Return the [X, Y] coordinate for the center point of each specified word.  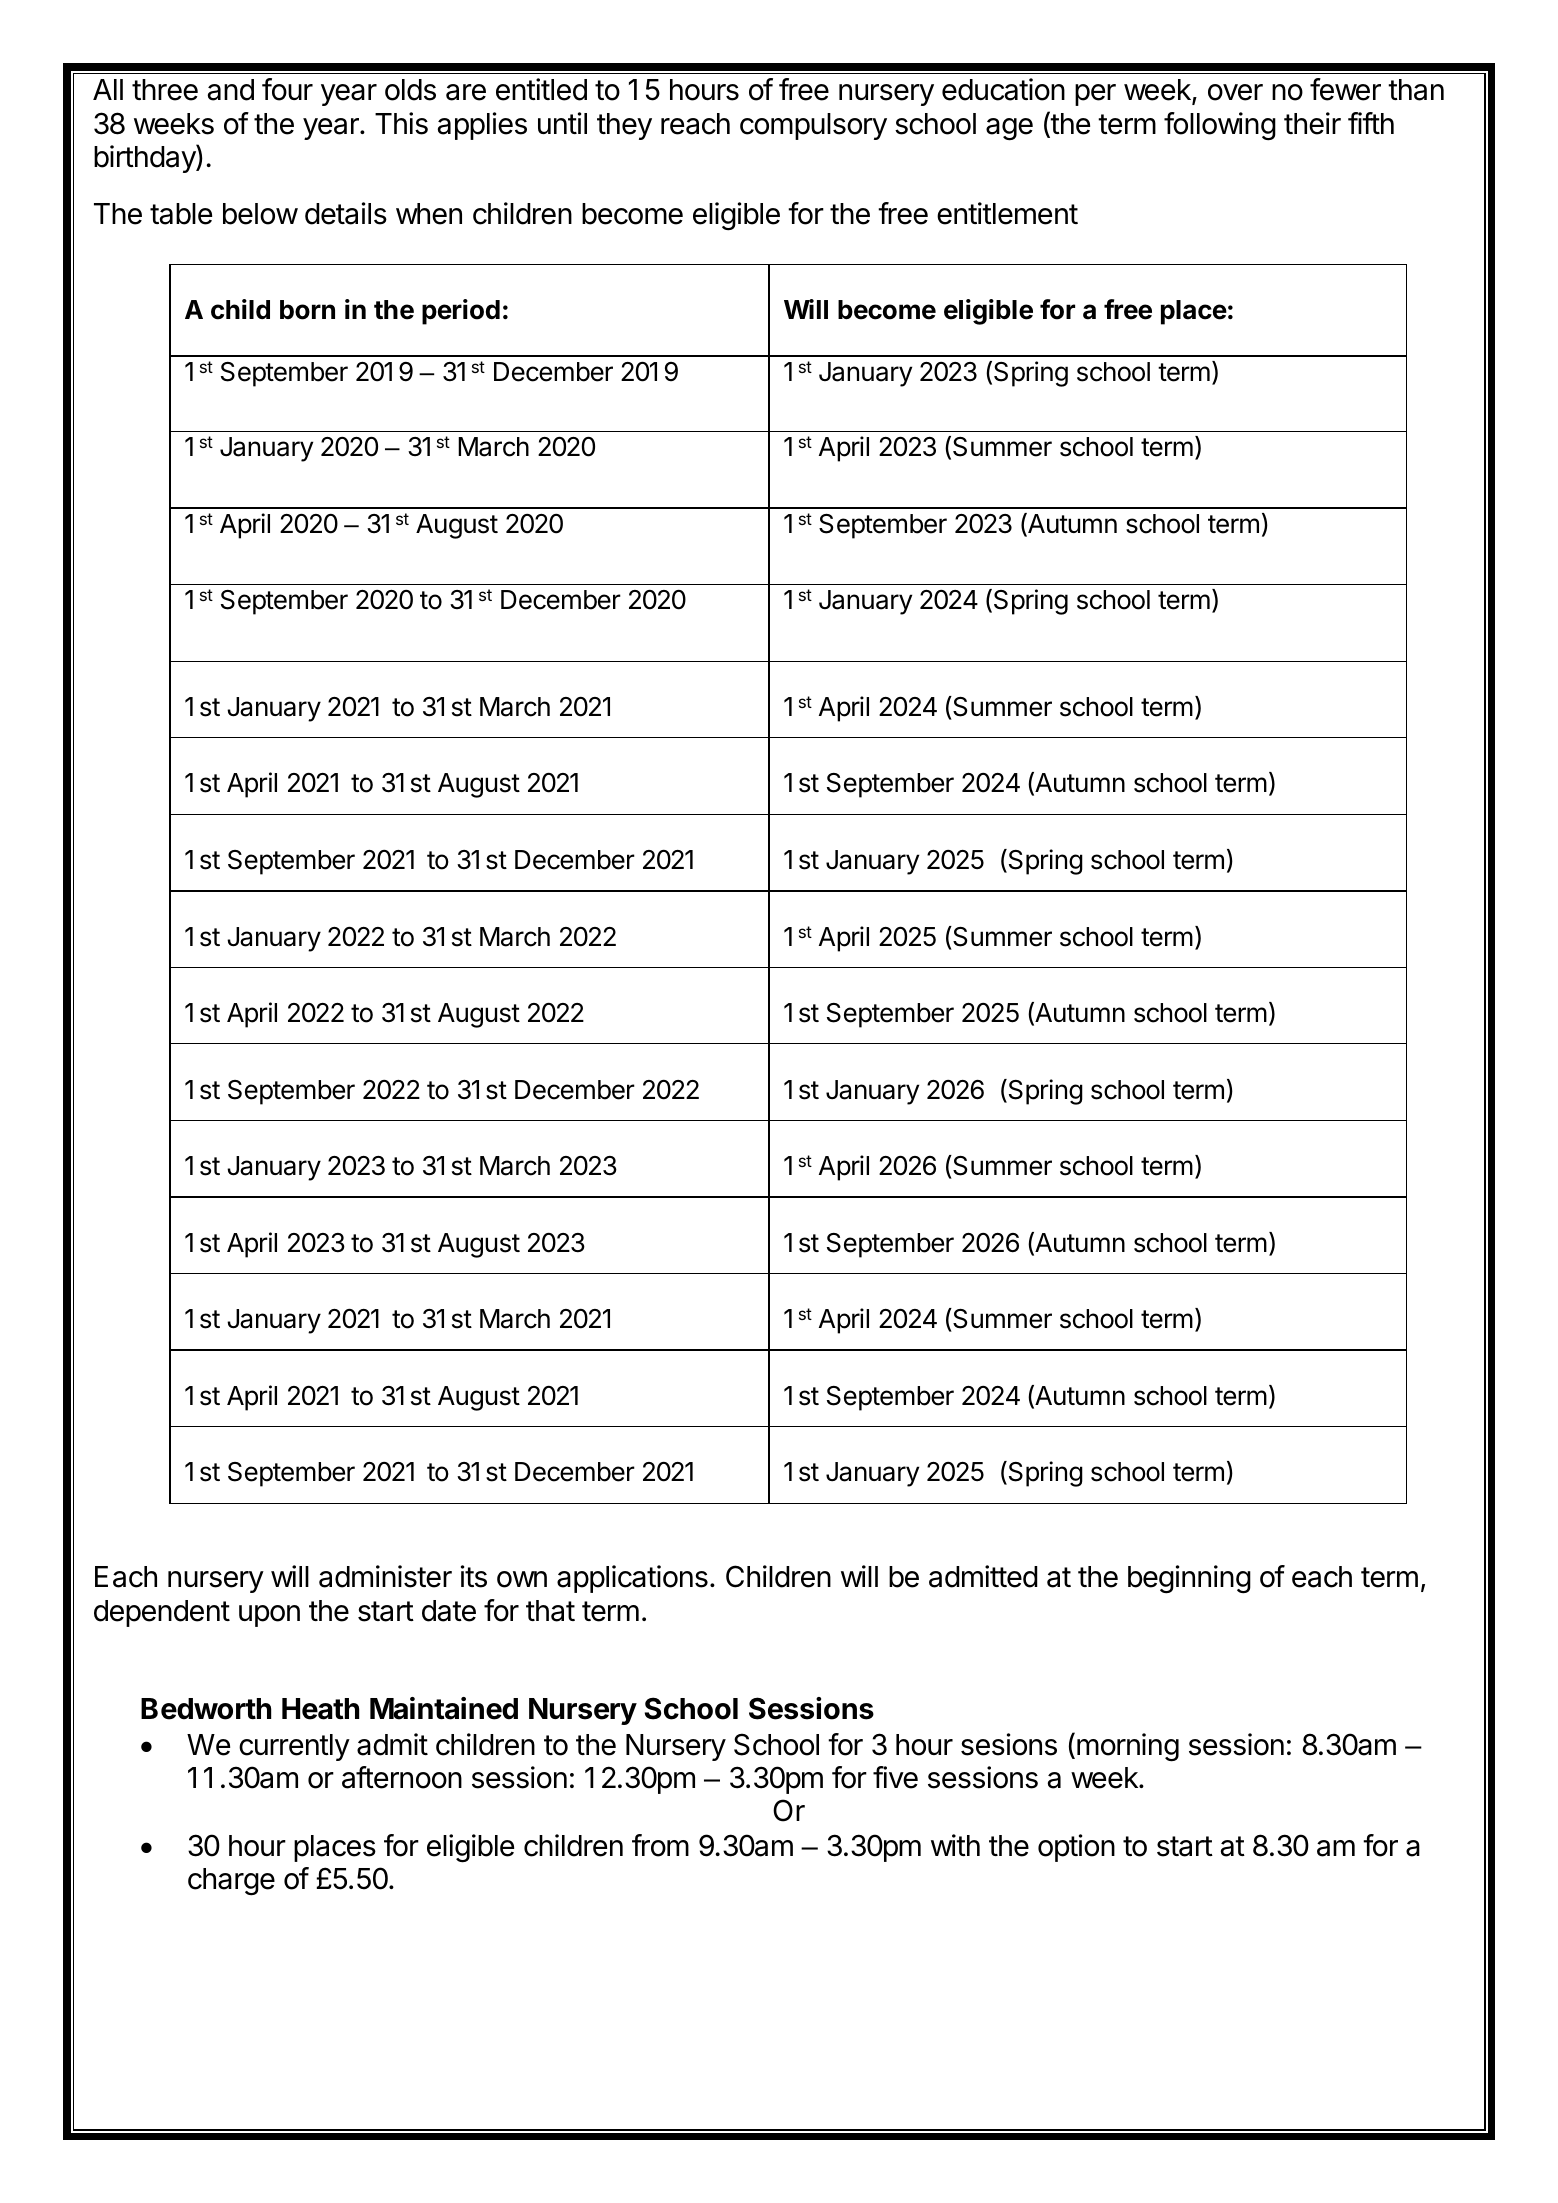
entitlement [1007, 213]
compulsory [813, 126]
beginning [1189, 1579]
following [1220, 126]
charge [231, 1882]
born [307, 310]
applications [632, 1579]
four [287, 89]
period [461, 312]
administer [385, 1576]
